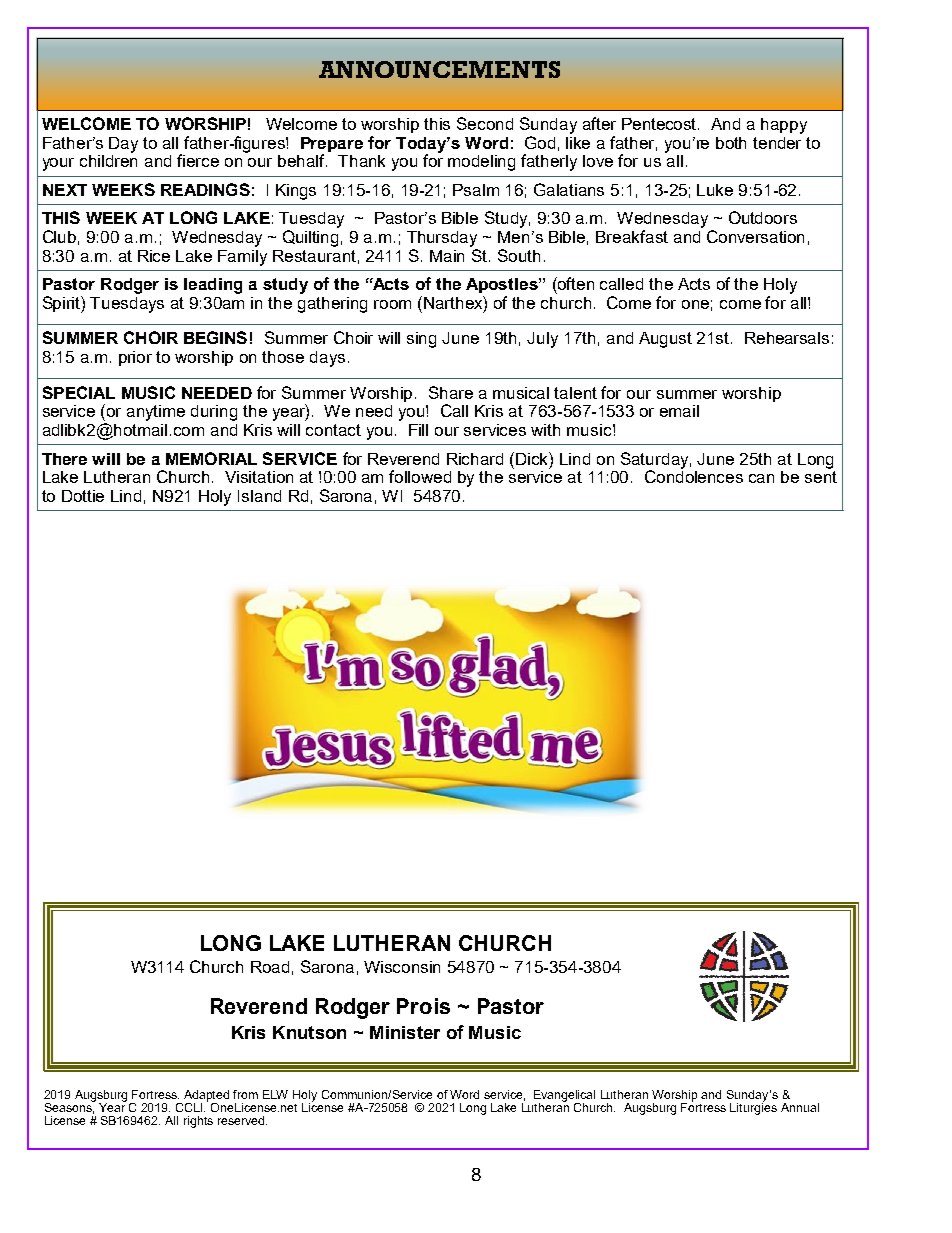  What do you see at coordinates (753, 1108) in the screenshot?
I see `Liturgies` at bounding box center [753, 1108].
